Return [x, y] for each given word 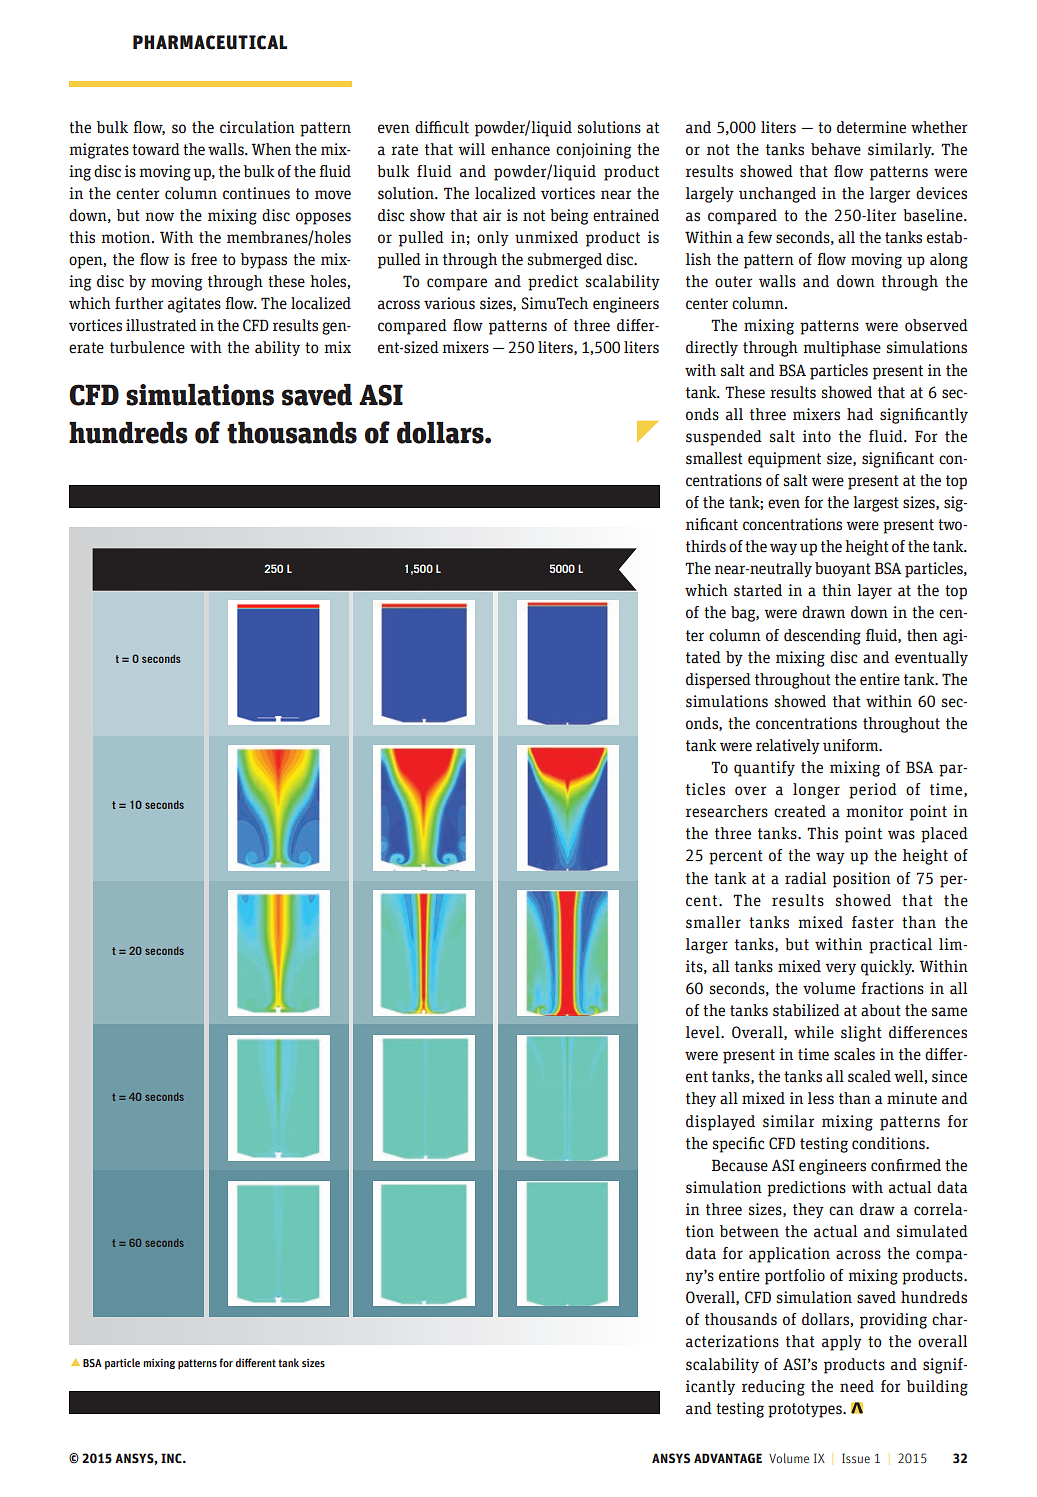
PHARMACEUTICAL [210, 42]
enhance [520, 149]
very [840, 969]
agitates [194, 305]
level [704, 1032]
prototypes [806, 1410]
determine [871, 127]
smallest [714, 458]
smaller [713, 922]
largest [876, 504]
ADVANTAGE [728, 1458]
